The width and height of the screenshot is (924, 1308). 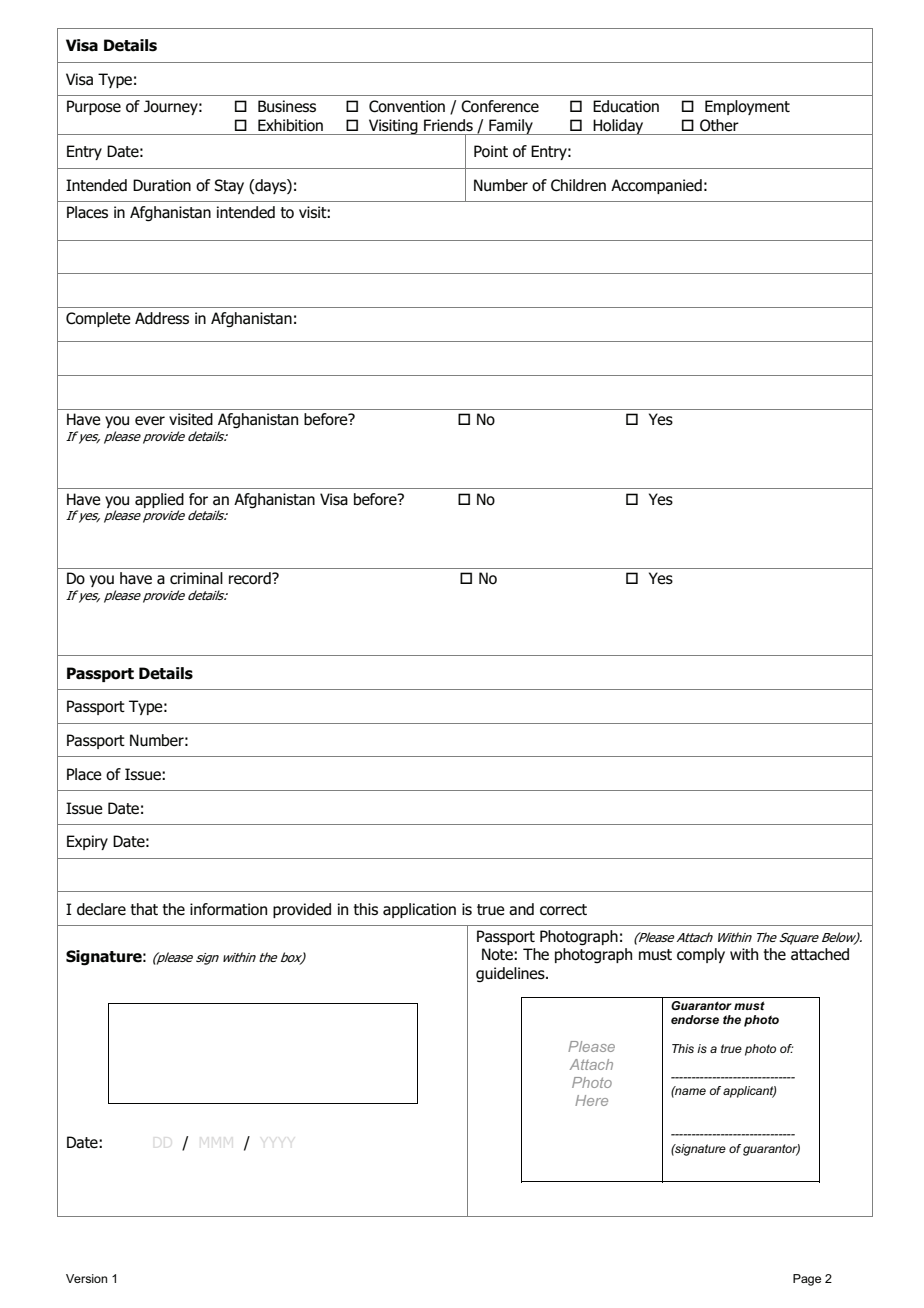 What do you see at coordinates (656, 186) in the screenshot?
I see `Accompanied` at bounding box center [656, 186].
